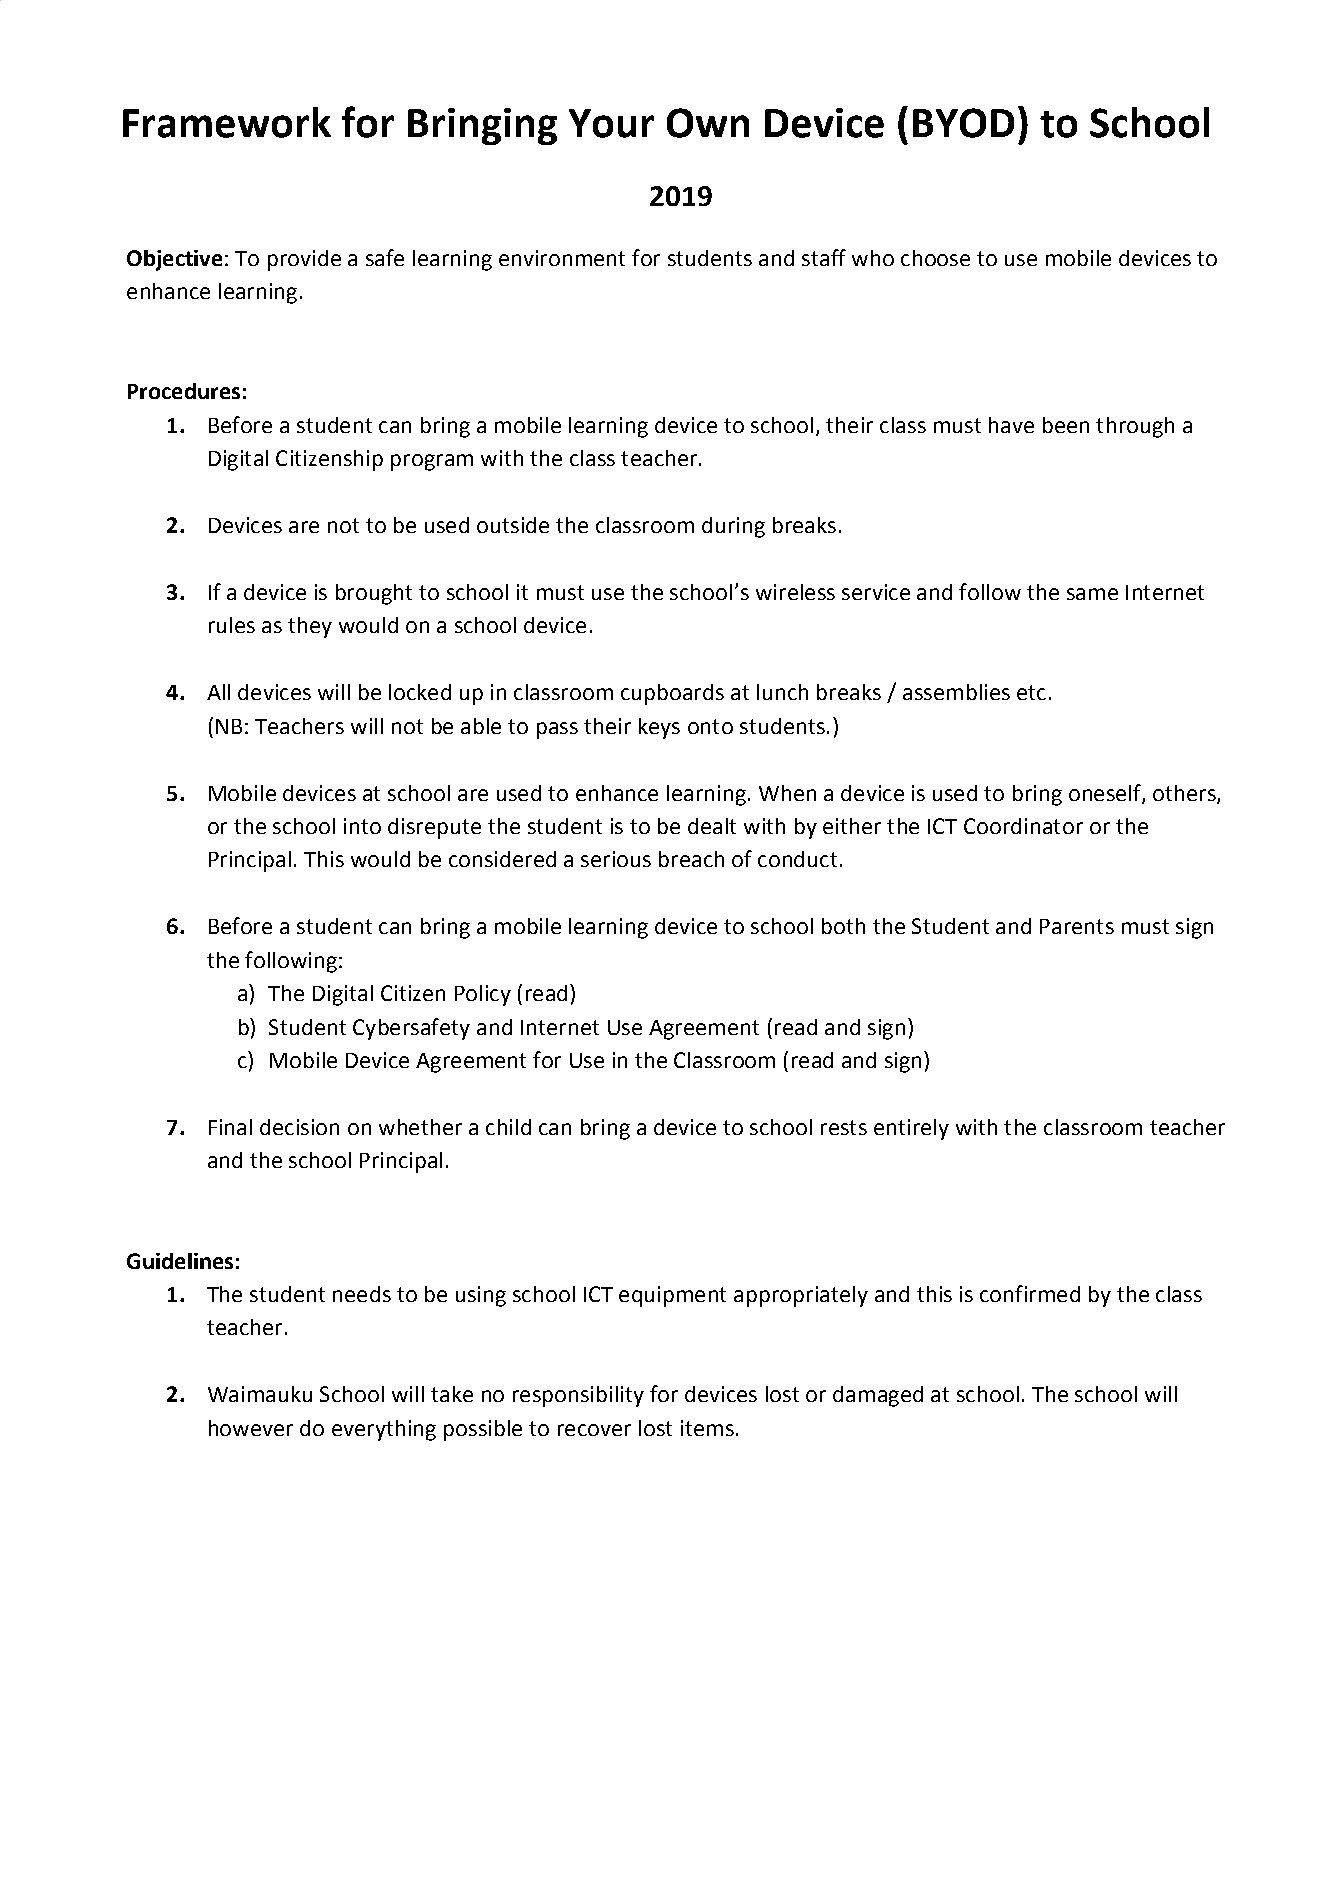 This image has height=1877, width=1327. Describe the element at coordinates (659, 728) in the image. I see `keys` at that location.
